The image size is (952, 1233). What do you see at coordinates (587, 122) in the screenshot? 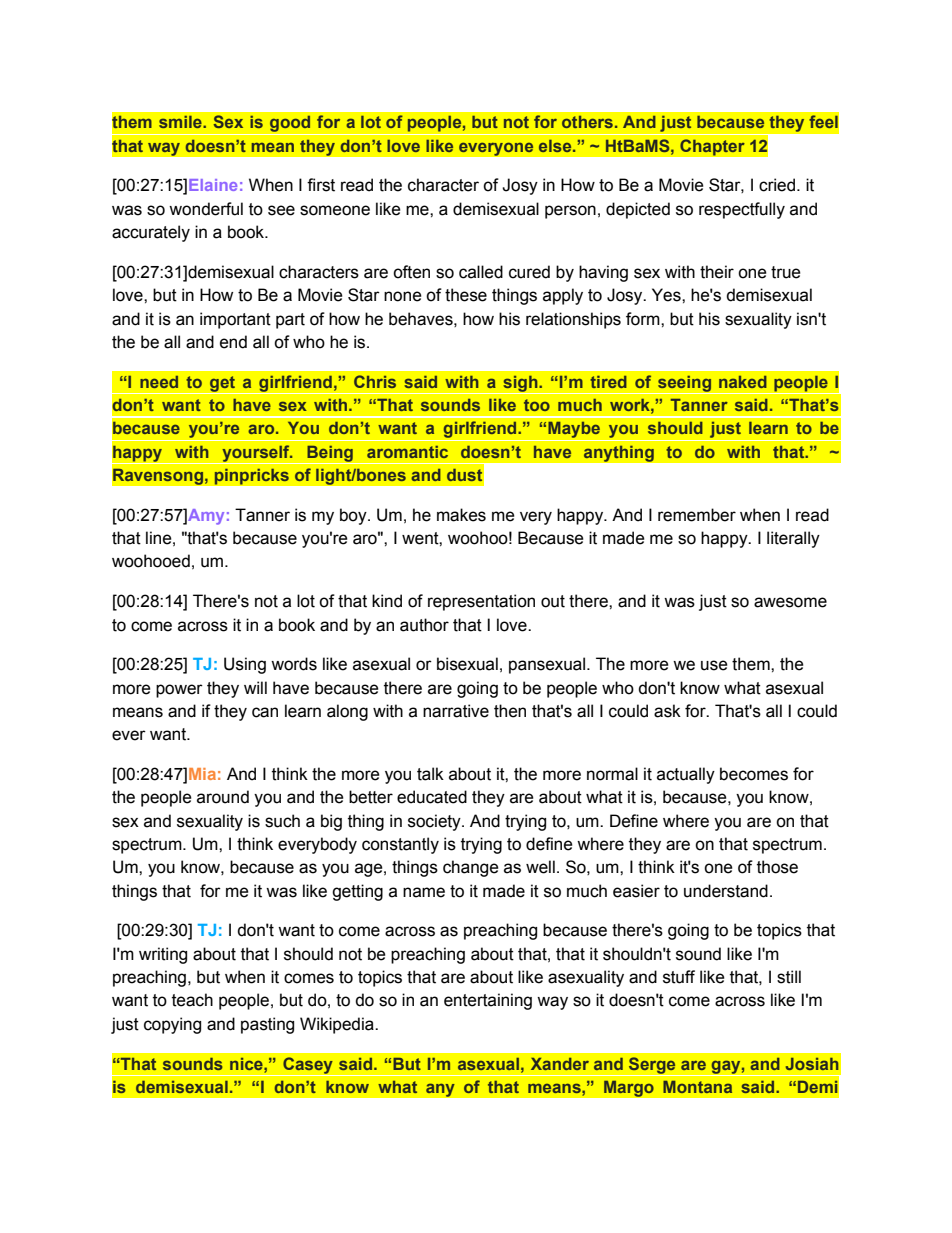
I see `others` at bounding box center [587, 122].
